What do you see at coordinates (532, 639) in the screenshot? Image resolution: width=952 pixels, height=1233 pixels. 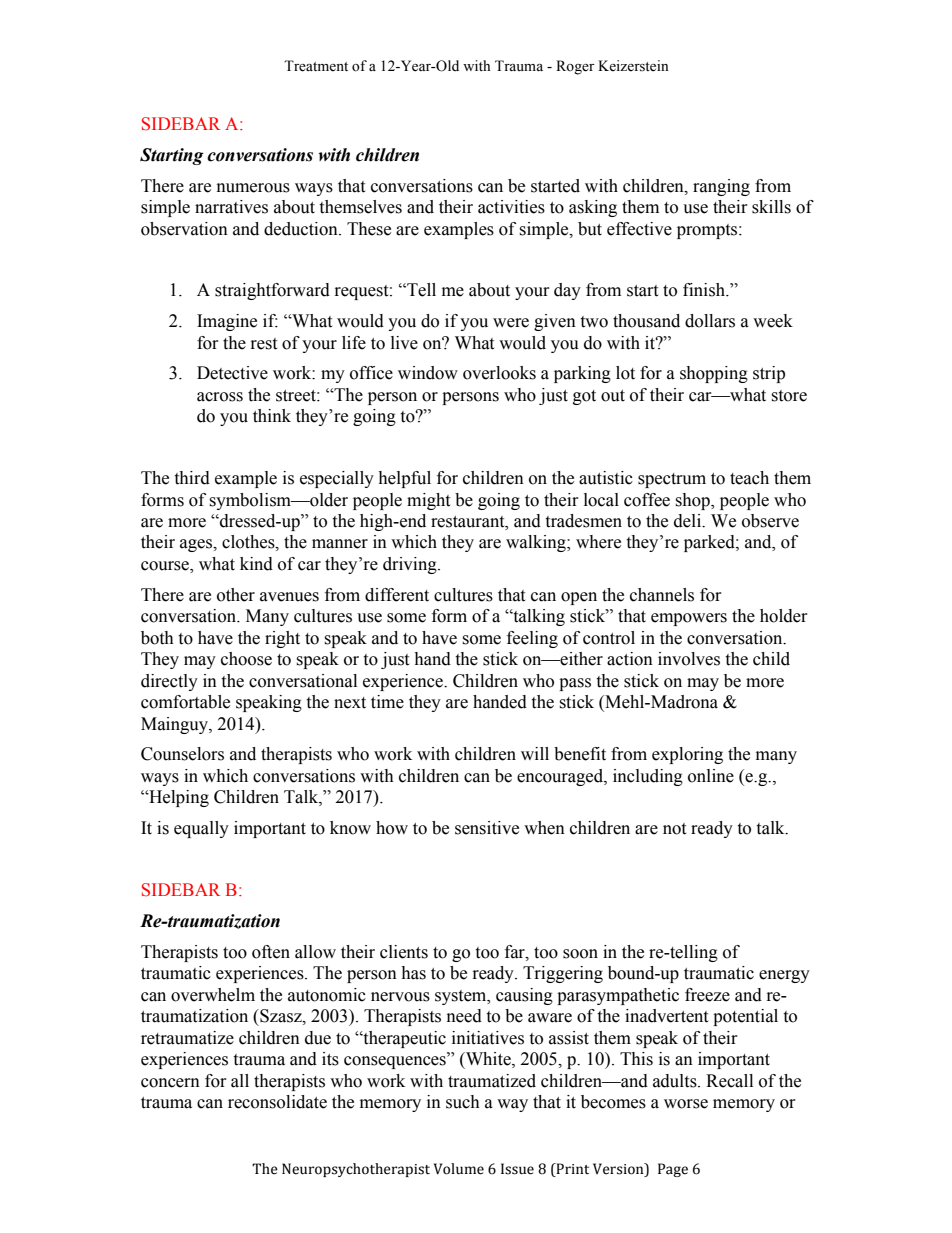 I see `feeling` at bounding box center [532, 639].
